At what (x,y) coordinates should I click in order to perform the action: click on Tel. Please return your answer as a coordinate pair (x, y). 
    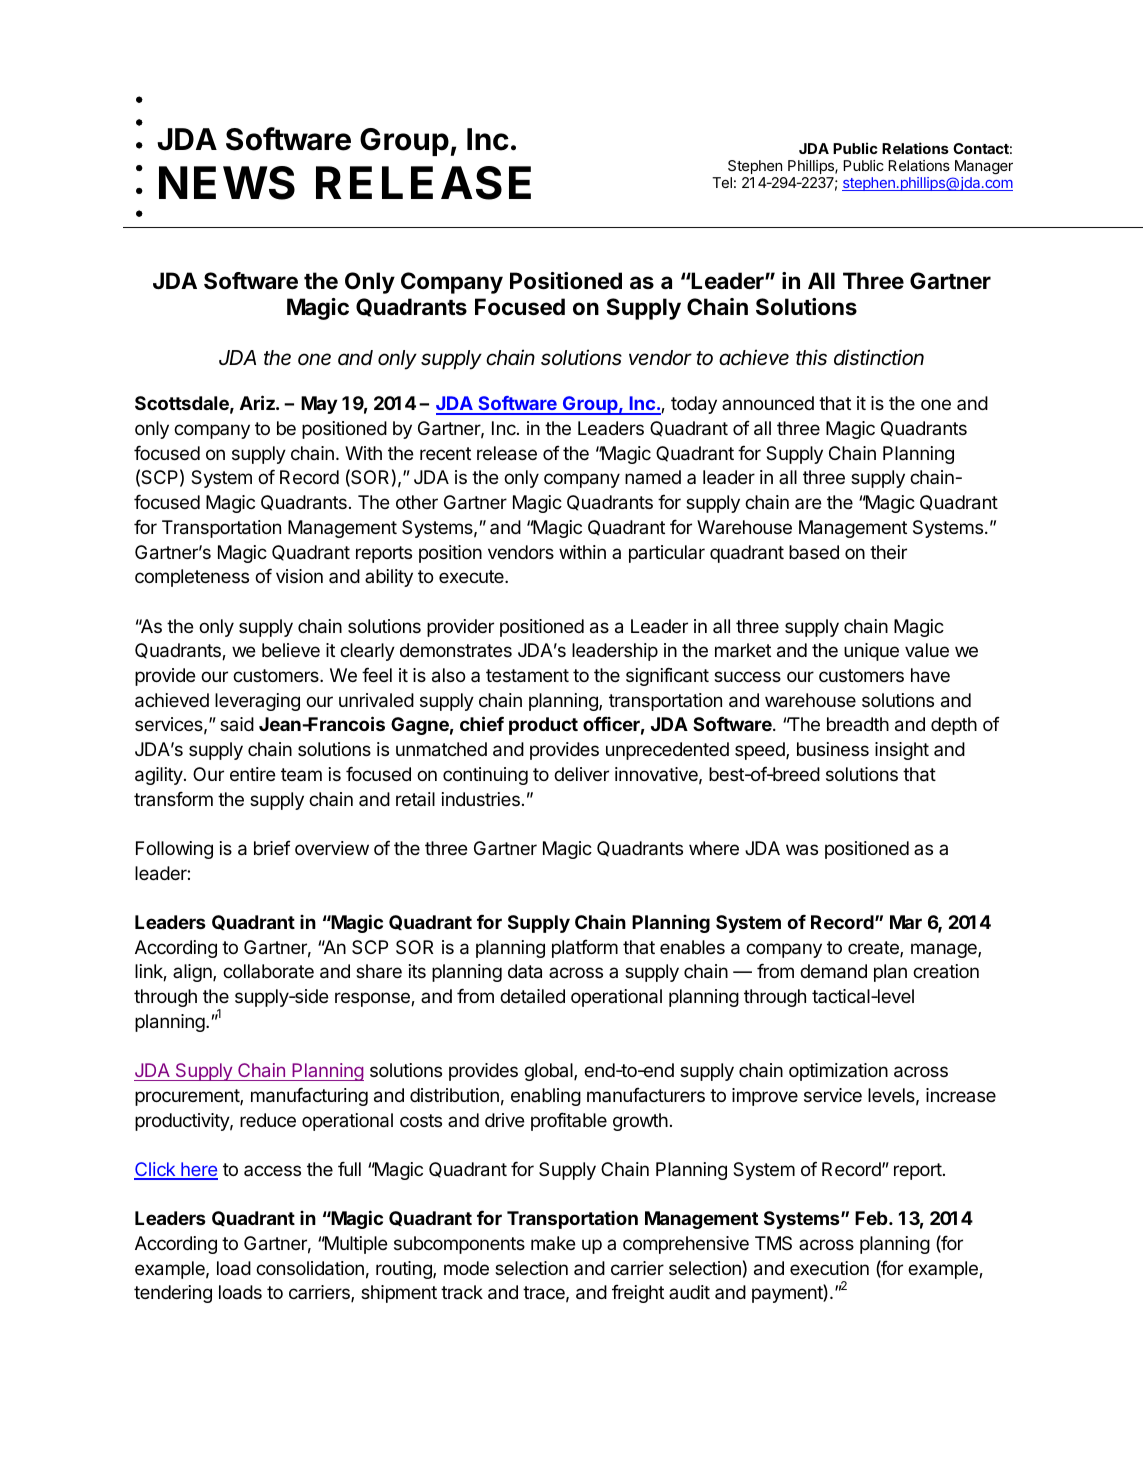
    Looking at the image, I should click on (722, 182).
